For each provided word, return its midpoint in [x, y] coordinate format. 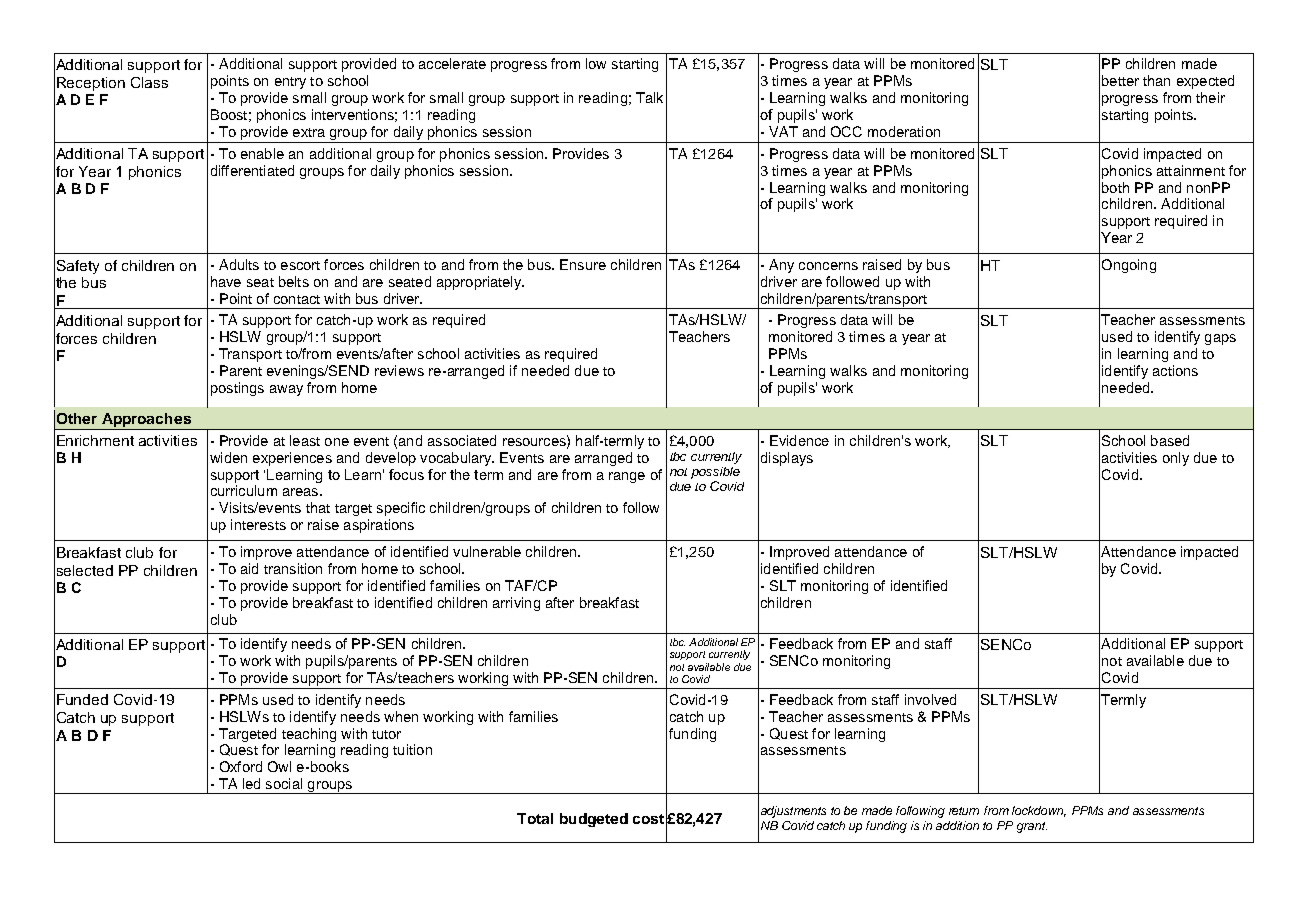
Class [149, 82]
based [1170, 440]
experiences [292, 459]
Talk [649, 97]
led [251, 783]
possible [715, 474]
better [1120, 80]
